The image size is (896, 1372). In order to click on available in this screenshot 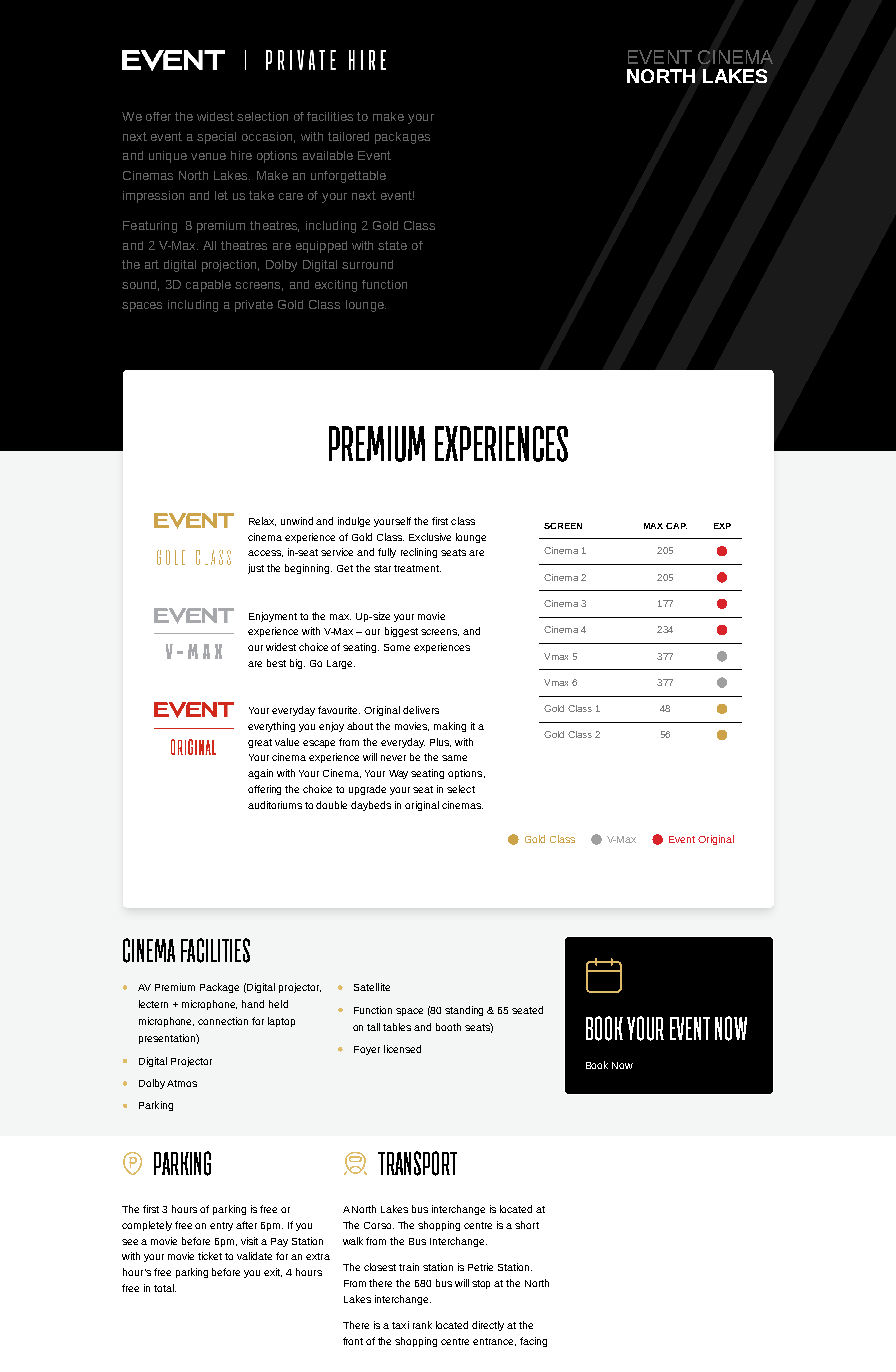, I will do `click(328, 155)`.
